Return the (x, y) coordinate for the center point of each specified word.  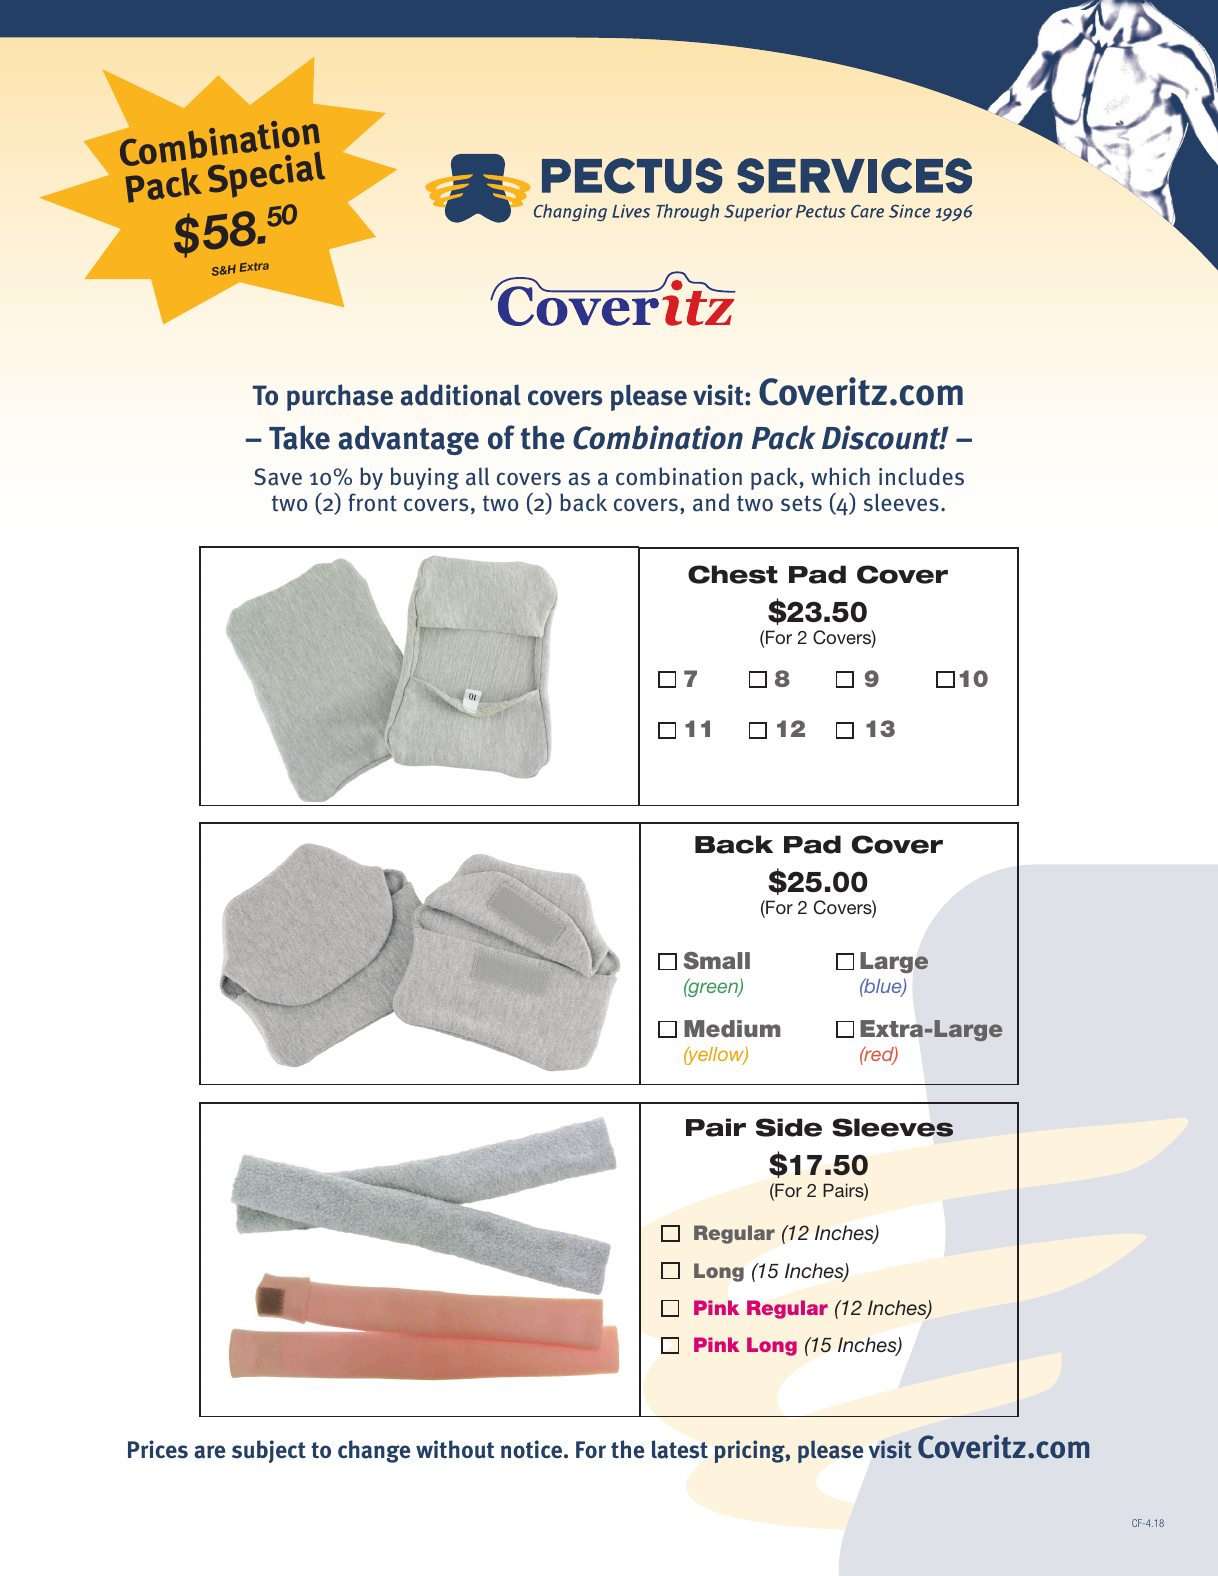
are (209, 1452)
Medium (732, 1028)
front (372, 502)
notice (533, 1449)
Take (299, 437)
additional (461, 395)
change (374, 1451)
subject (269, 1451)
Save (278, 477)
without (455, 1449)
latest (680, 1449)
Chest (733, 574)
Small (717, 961)
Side (789, 1127)
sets (801, 503)
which (840, 476)
